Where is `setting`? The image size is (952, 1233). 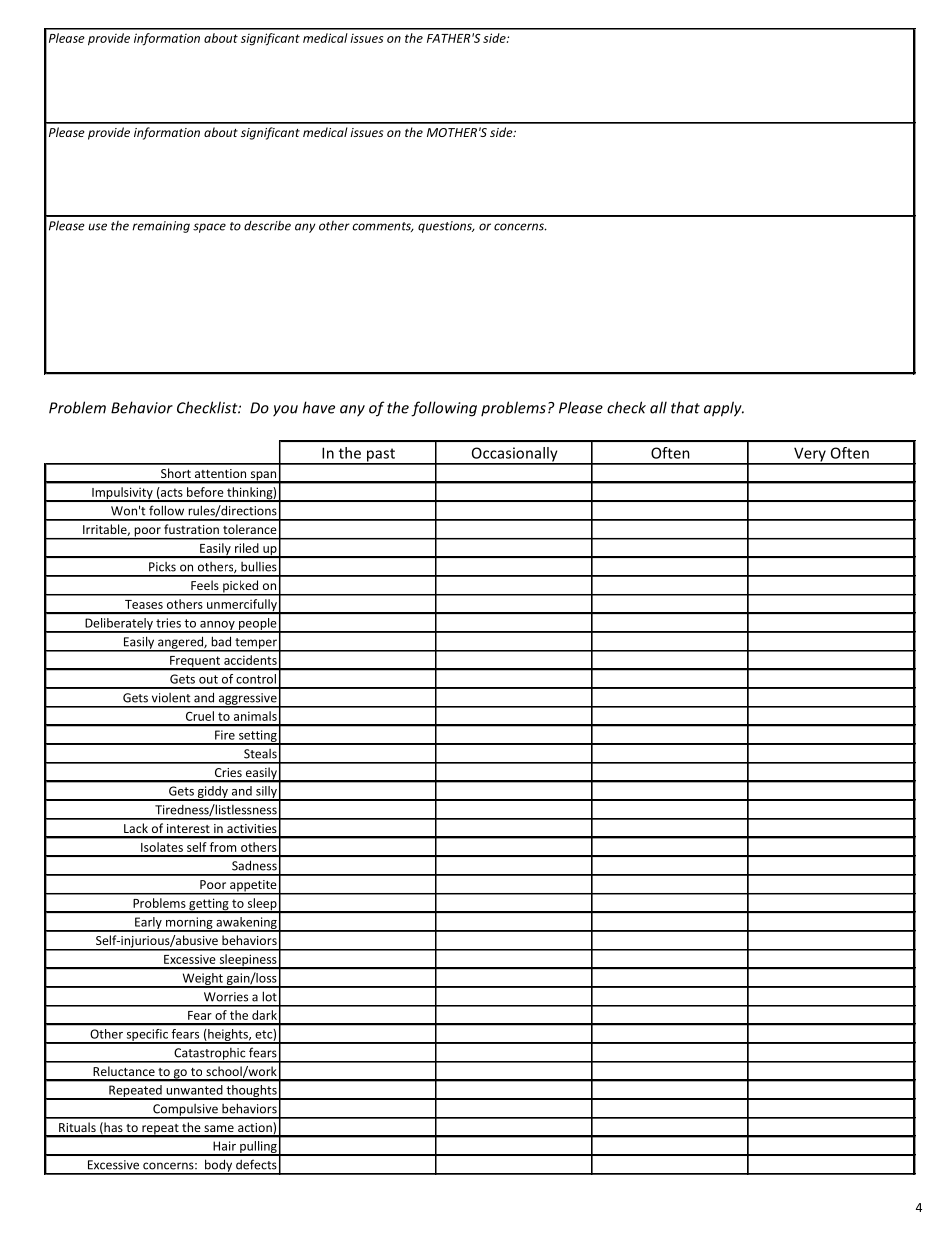
setting is located at coordinates (257, 737).
